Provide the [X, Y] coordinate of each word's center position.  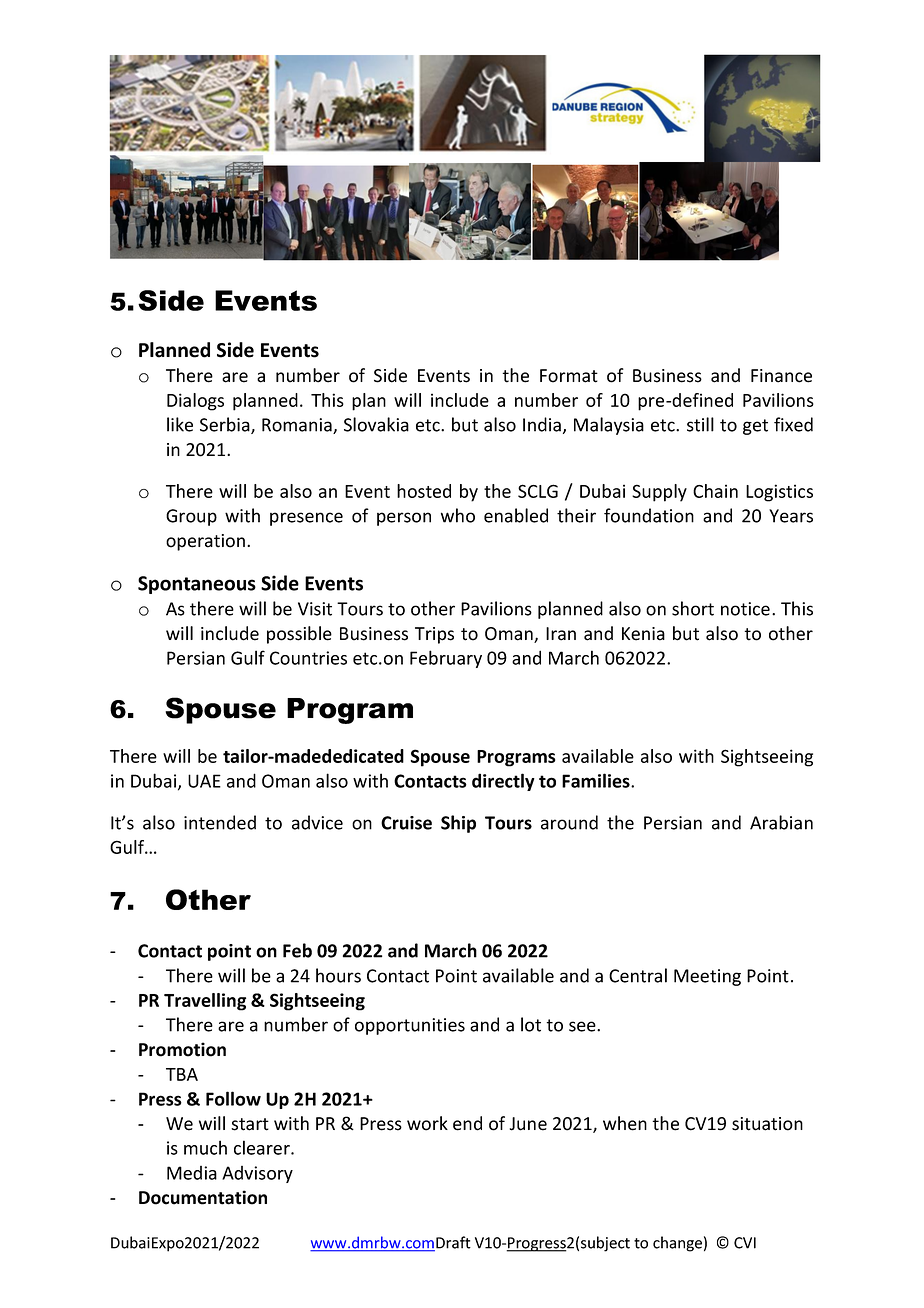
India [542, 424]
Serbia [226, 425]
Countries [308, 658]
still [700, 424]
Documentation [203, 1197]
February [446, 659]
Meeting [707, 977]
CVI [745, 1243]
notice [745, 609]
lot [531, 1024]
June [528, 1124]
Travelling [205, 1002]
